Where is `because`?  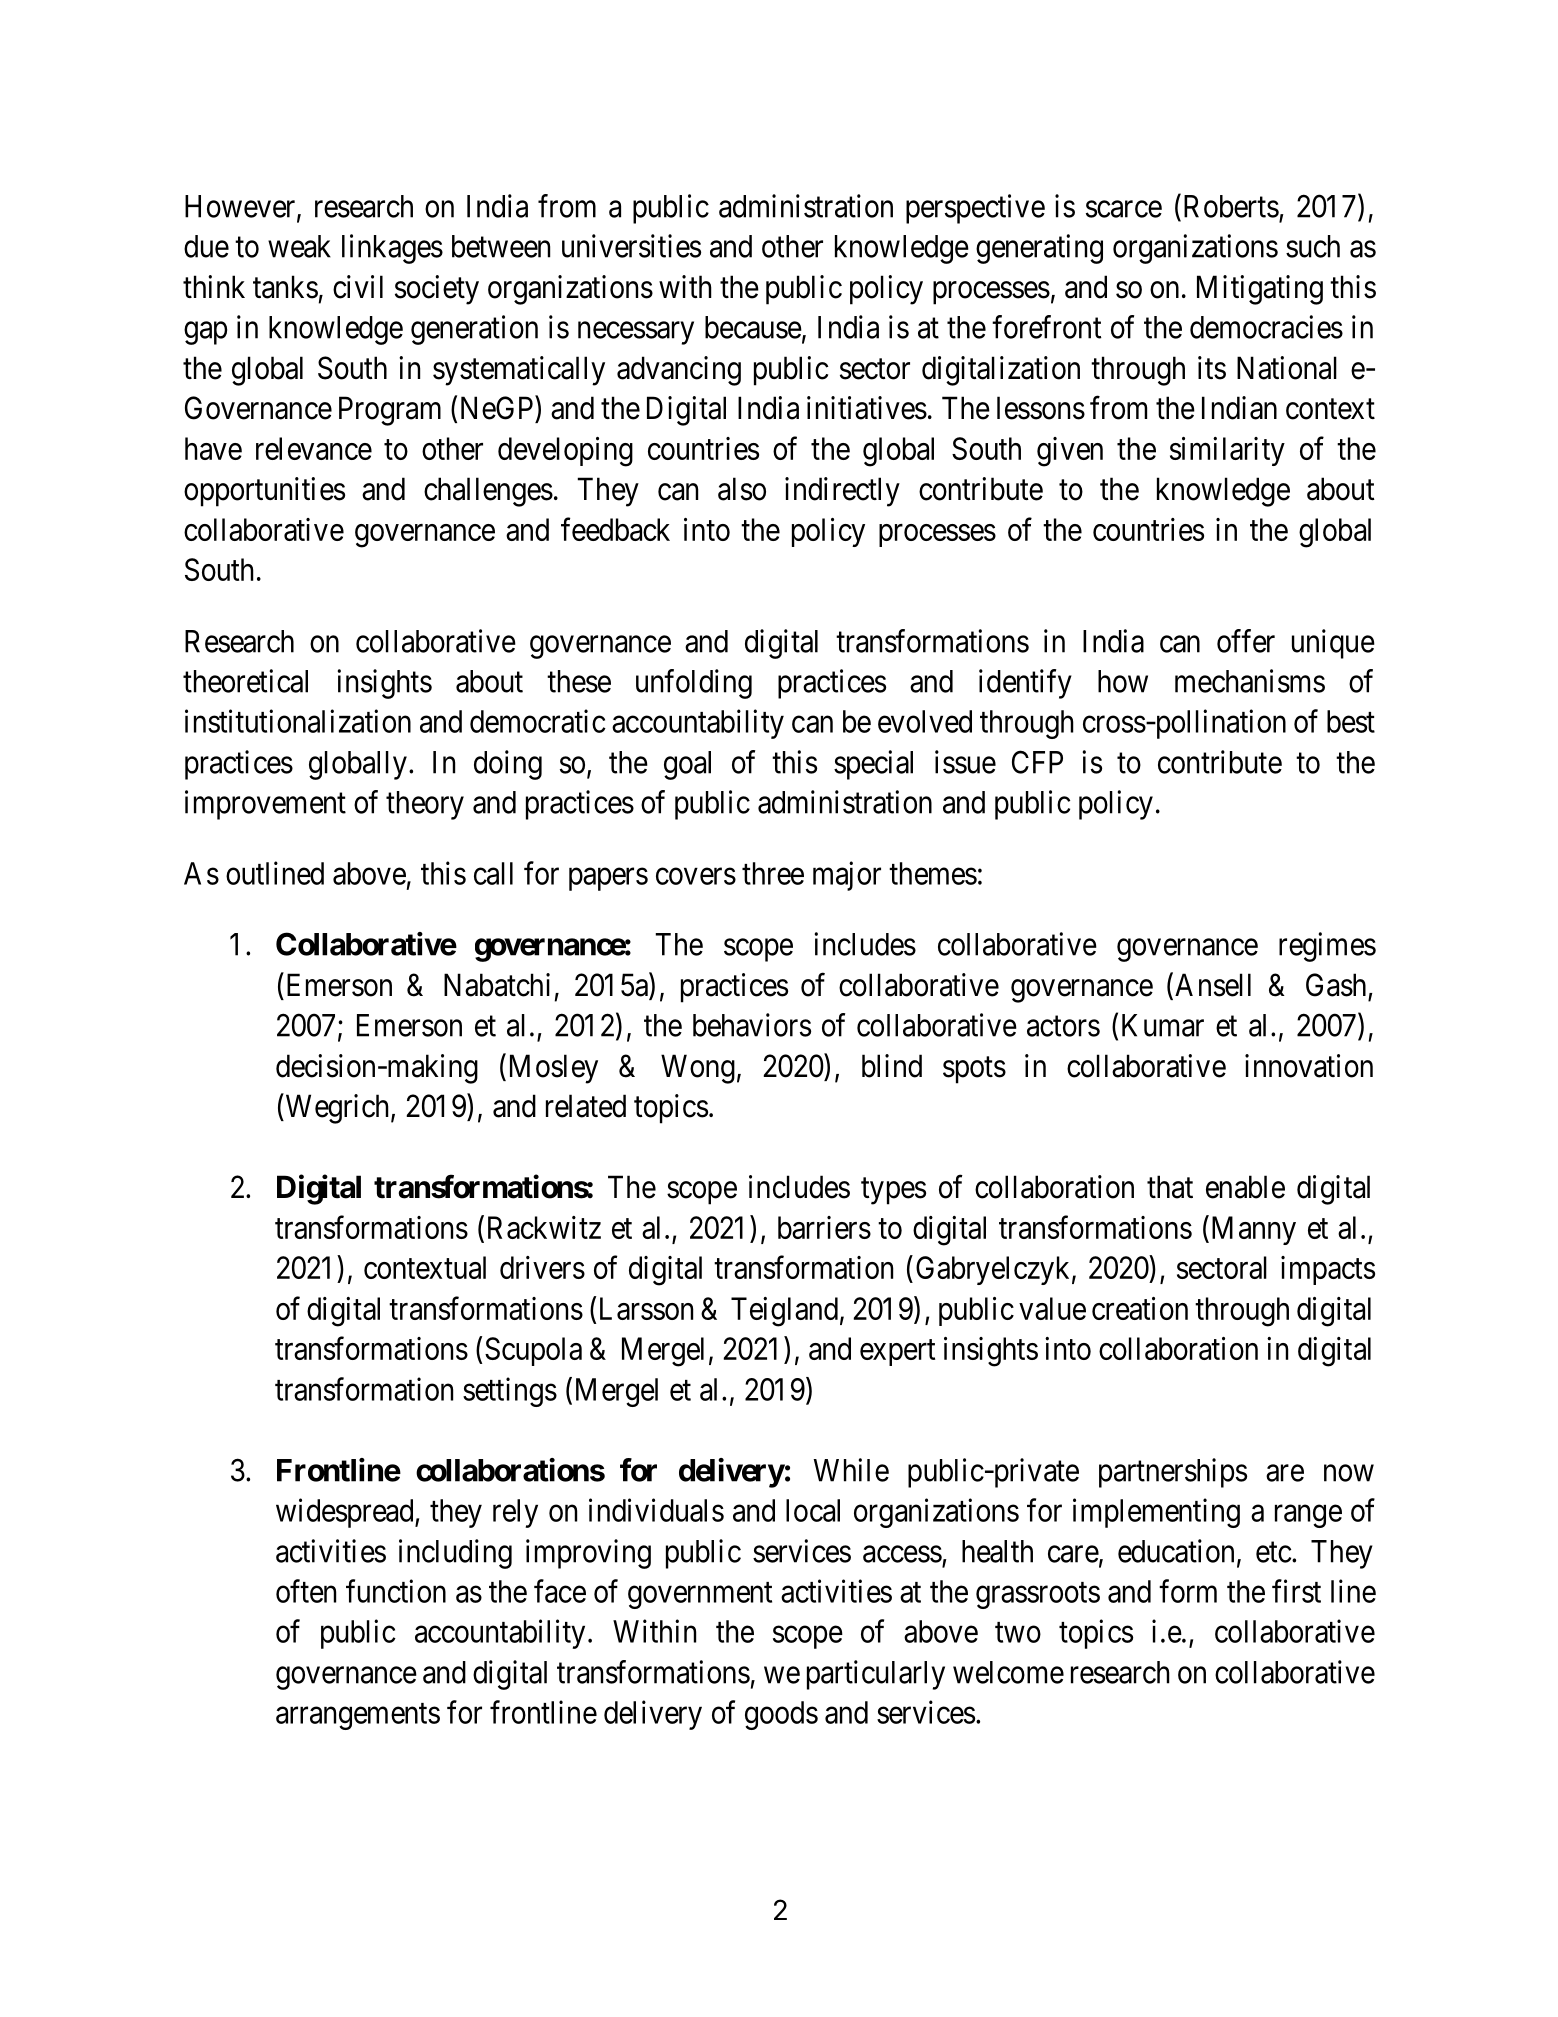
because is located at coordinates (753, 327).
